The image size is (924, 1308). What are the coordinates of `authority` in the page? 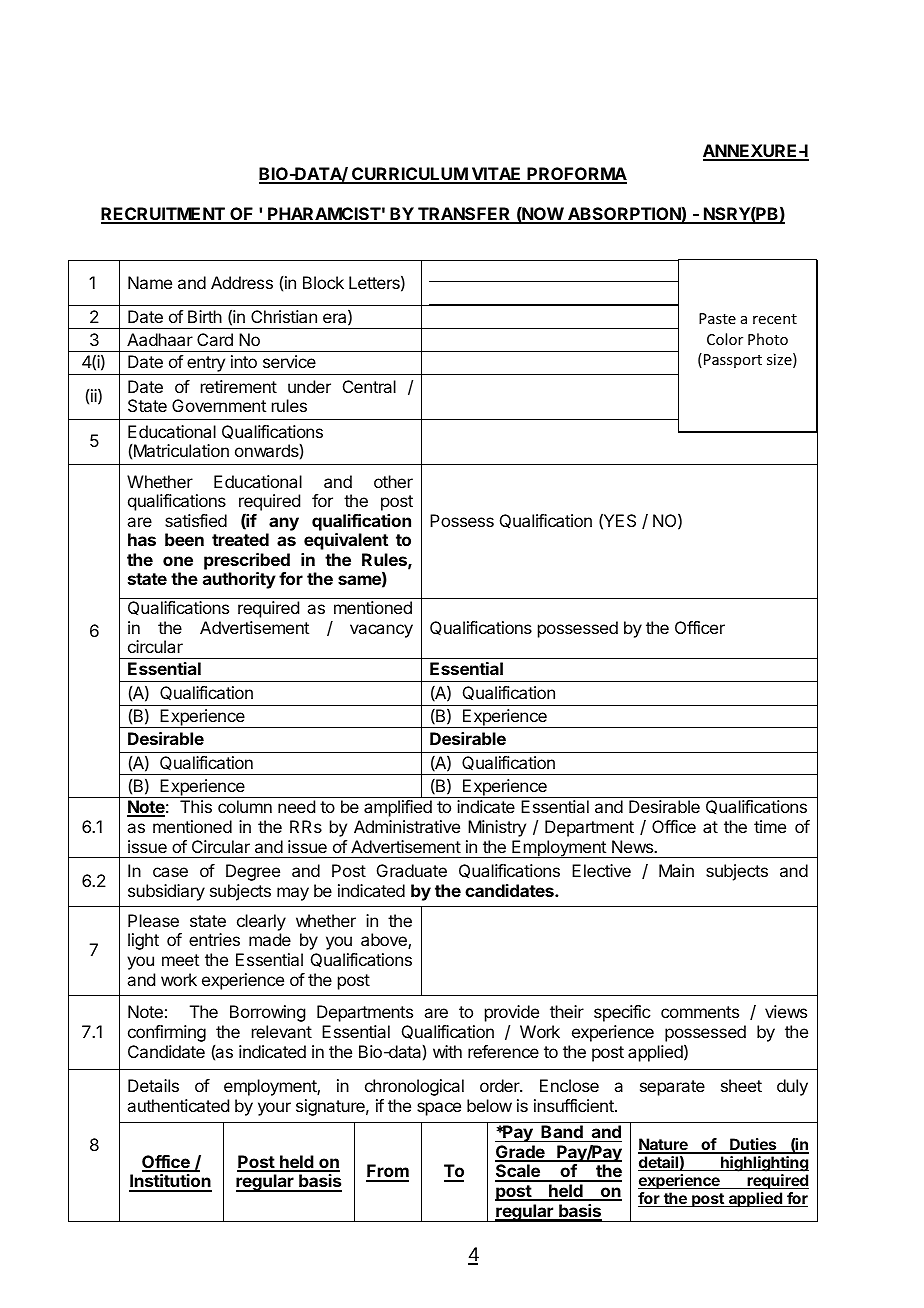 It's located at (239, 580).
